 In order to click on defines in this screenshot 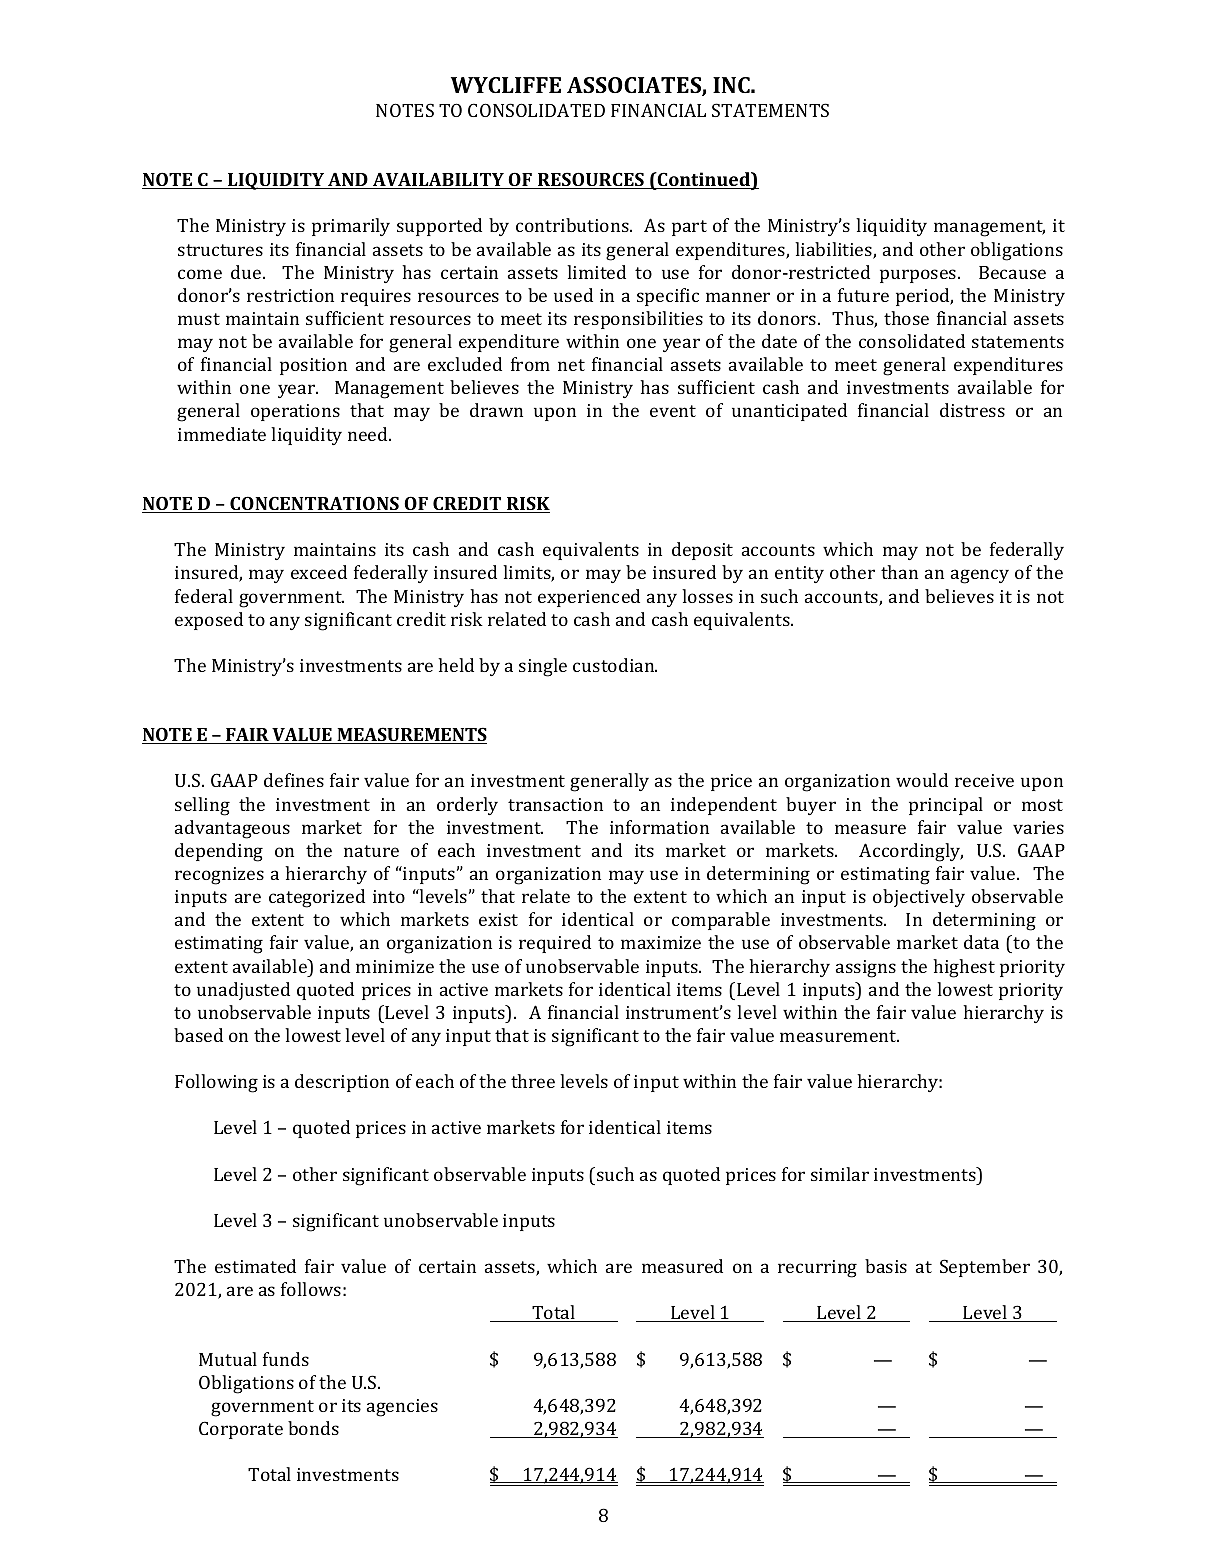, I will do `click(294, 780)`.
